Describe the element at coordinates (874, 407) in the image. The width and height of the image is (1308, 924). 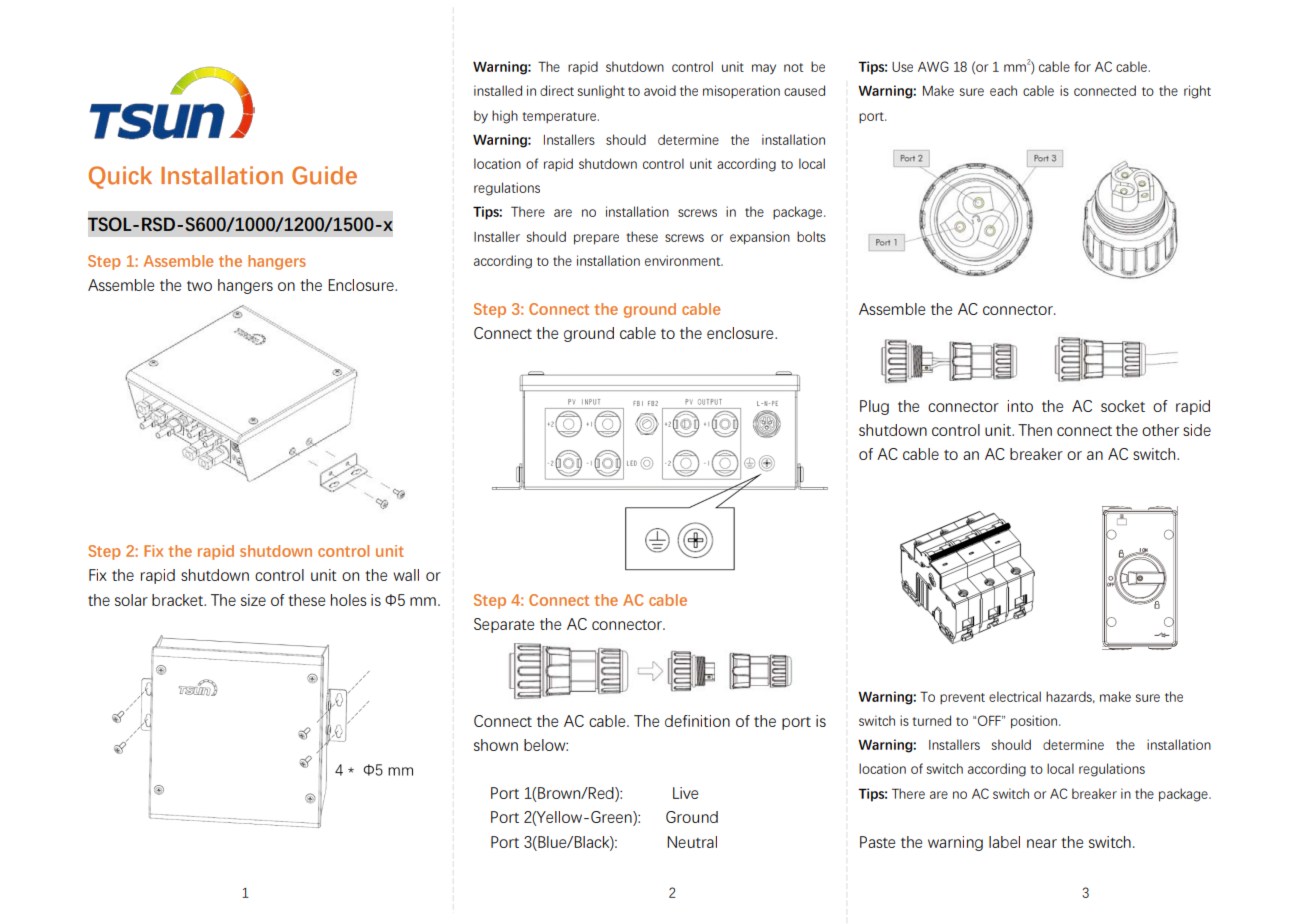
I see `Plug` at that location.
